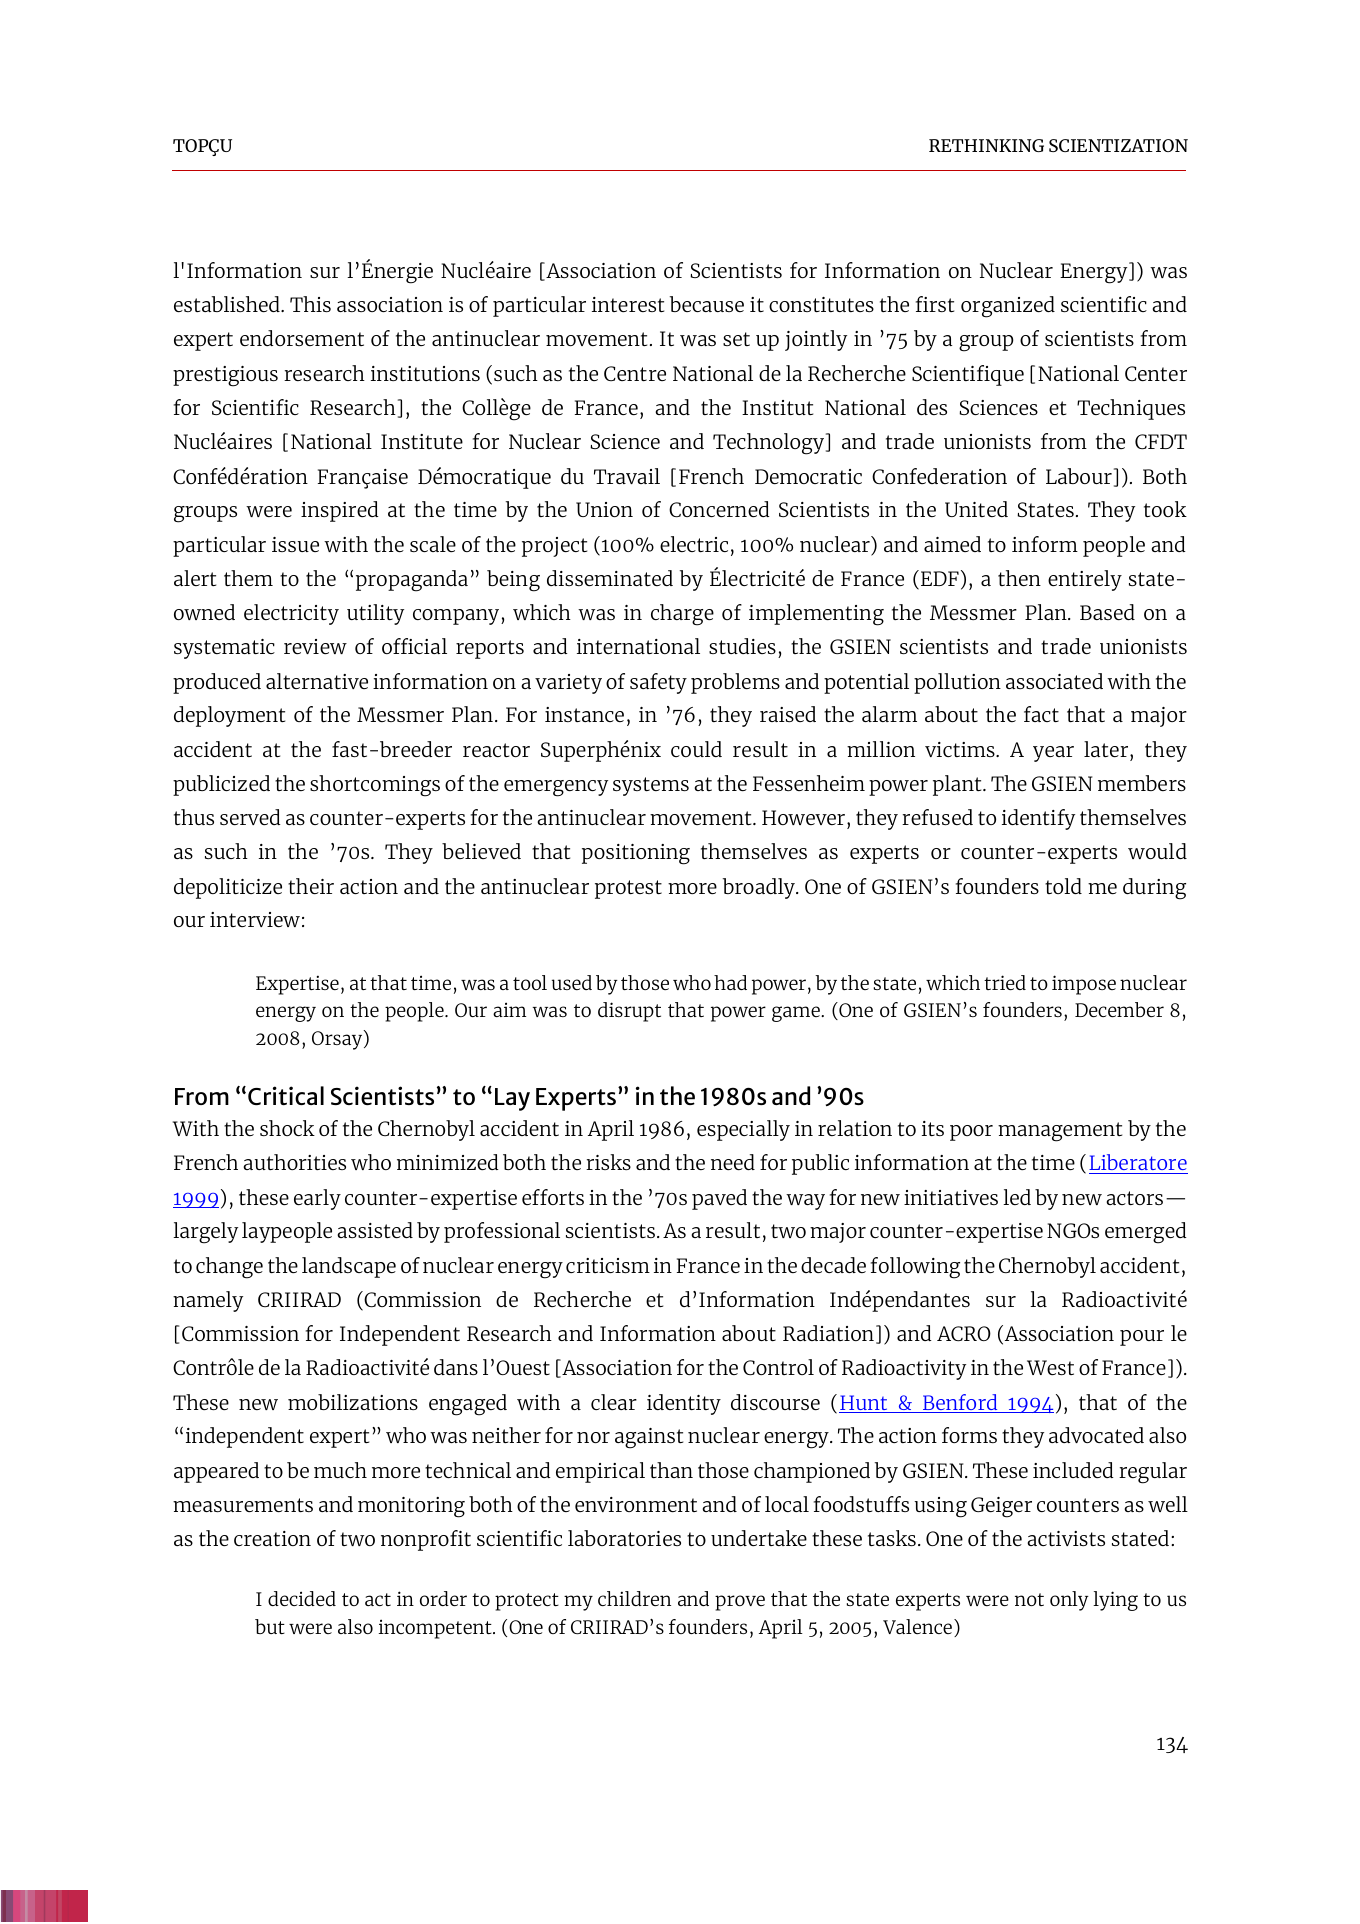  I want to click on This, so click(310, 304).
